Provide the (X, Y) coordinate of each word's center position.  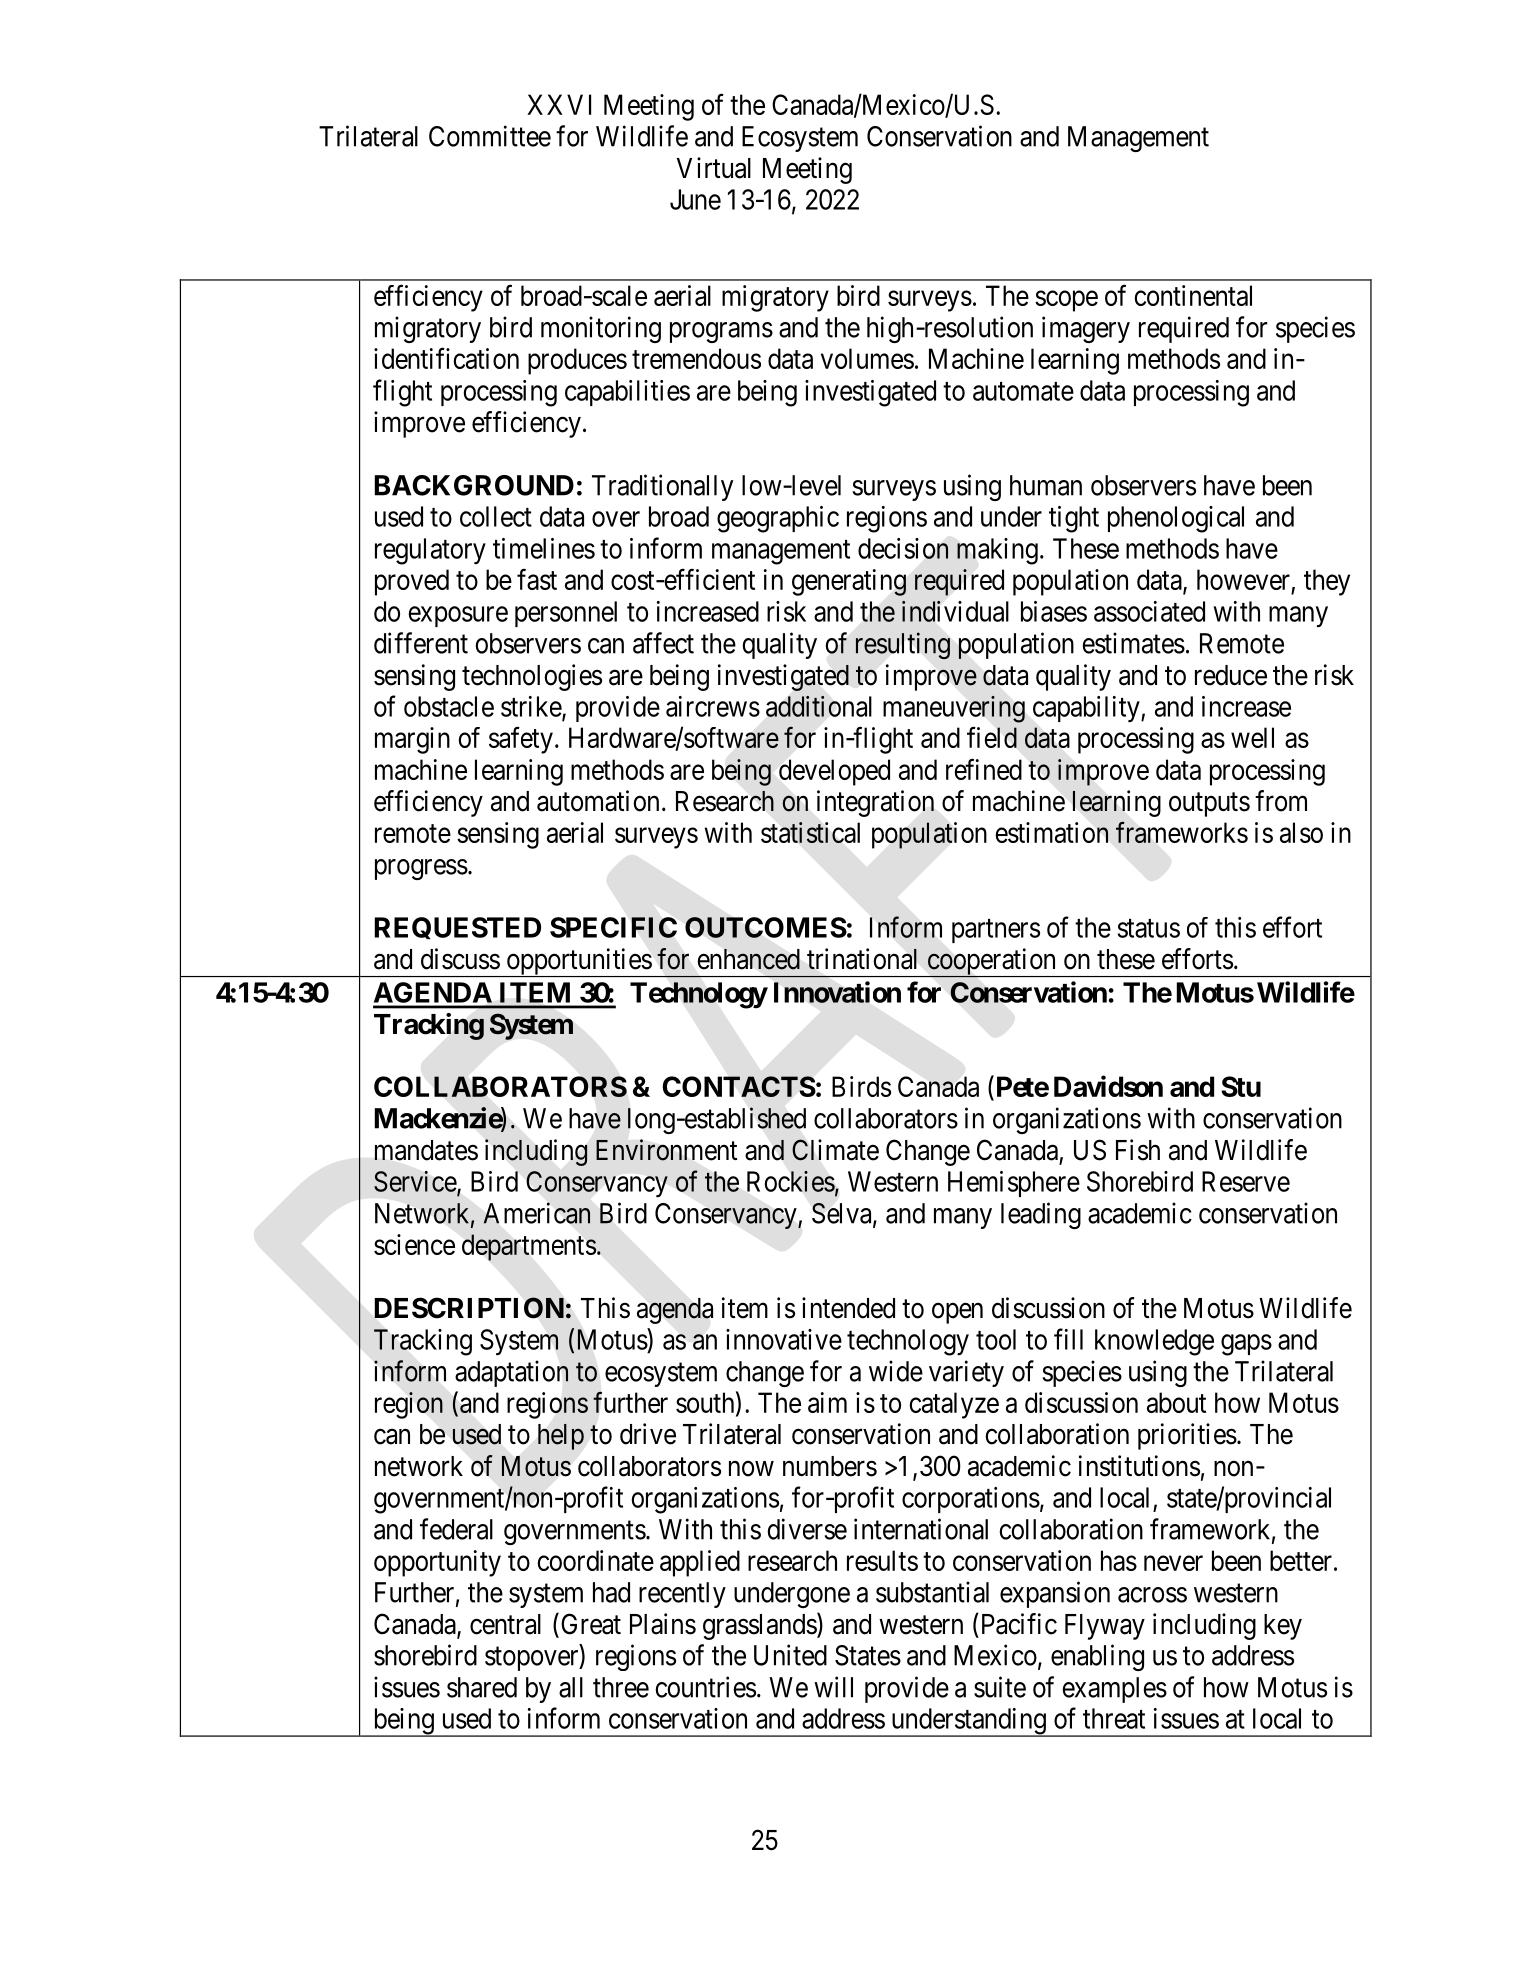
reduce (1231, 675)
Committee (490, 136)
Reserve (1246, 1181)
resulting (903, 645)
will (833, 1687)
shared (482, 1687)
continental (1193, 295)
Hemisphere (1014, 1184)
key (1283, 1627)
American (536, 1213)
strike (532, 707)
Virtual (713, 168)
